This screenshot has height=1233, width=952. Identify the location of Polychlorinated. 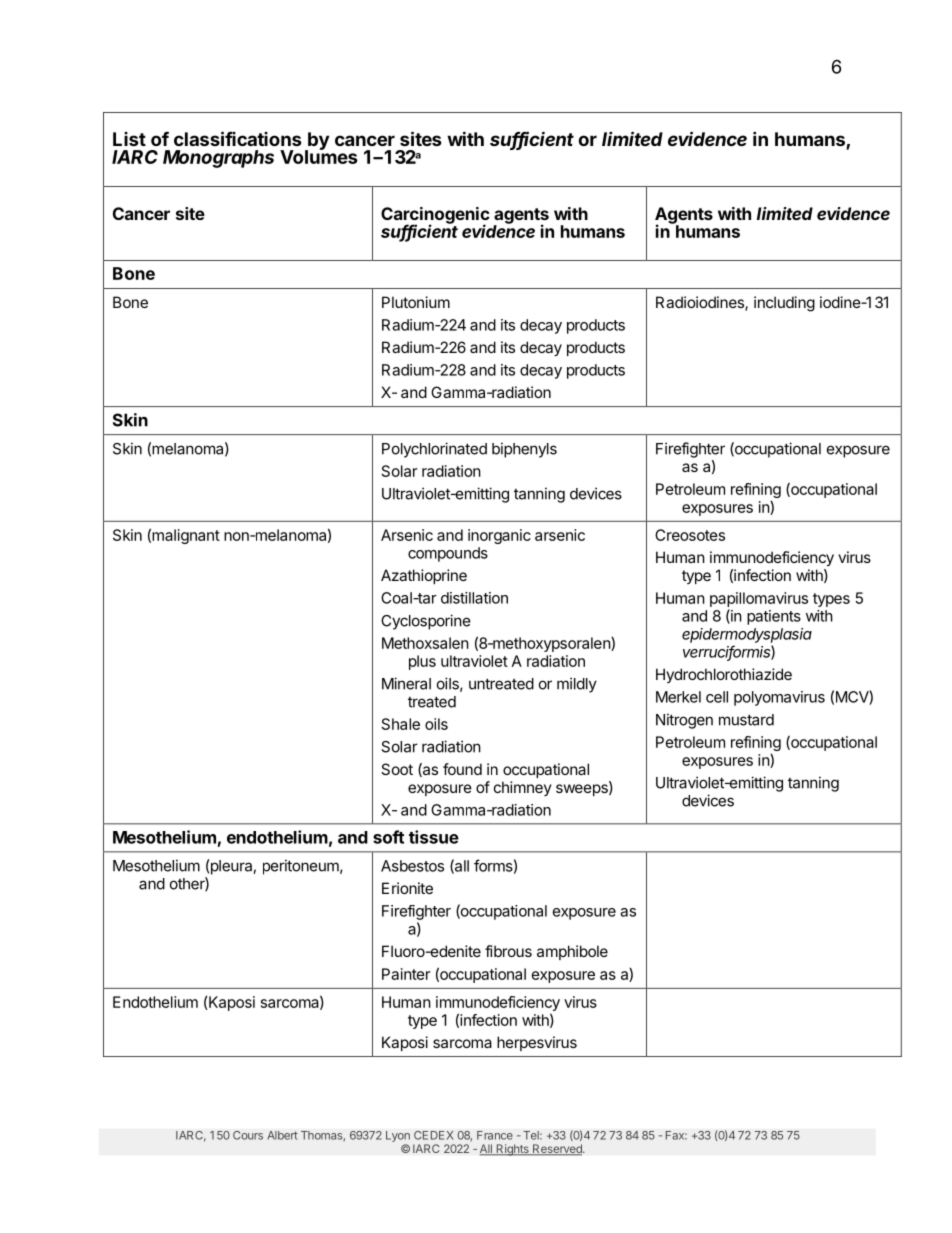
(434, 450).
